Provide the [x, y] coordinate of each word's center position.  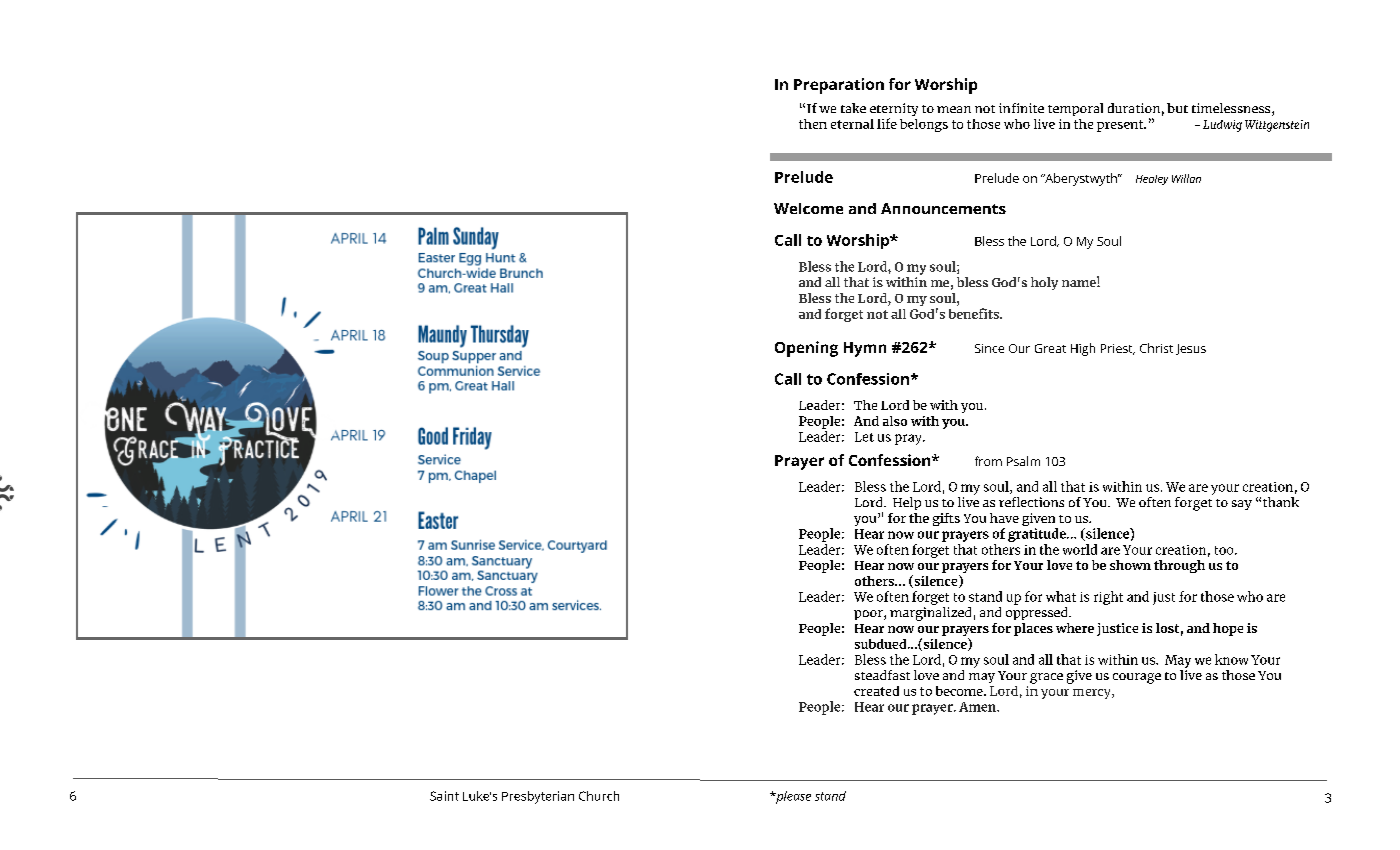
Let [864, 437]
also [895, 421]
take [853, 108]
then [813, 124]
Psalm [1023, 461]
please [792, 797]
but [1177, 108]
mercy [1093, 694]
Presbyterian [538, 797]
